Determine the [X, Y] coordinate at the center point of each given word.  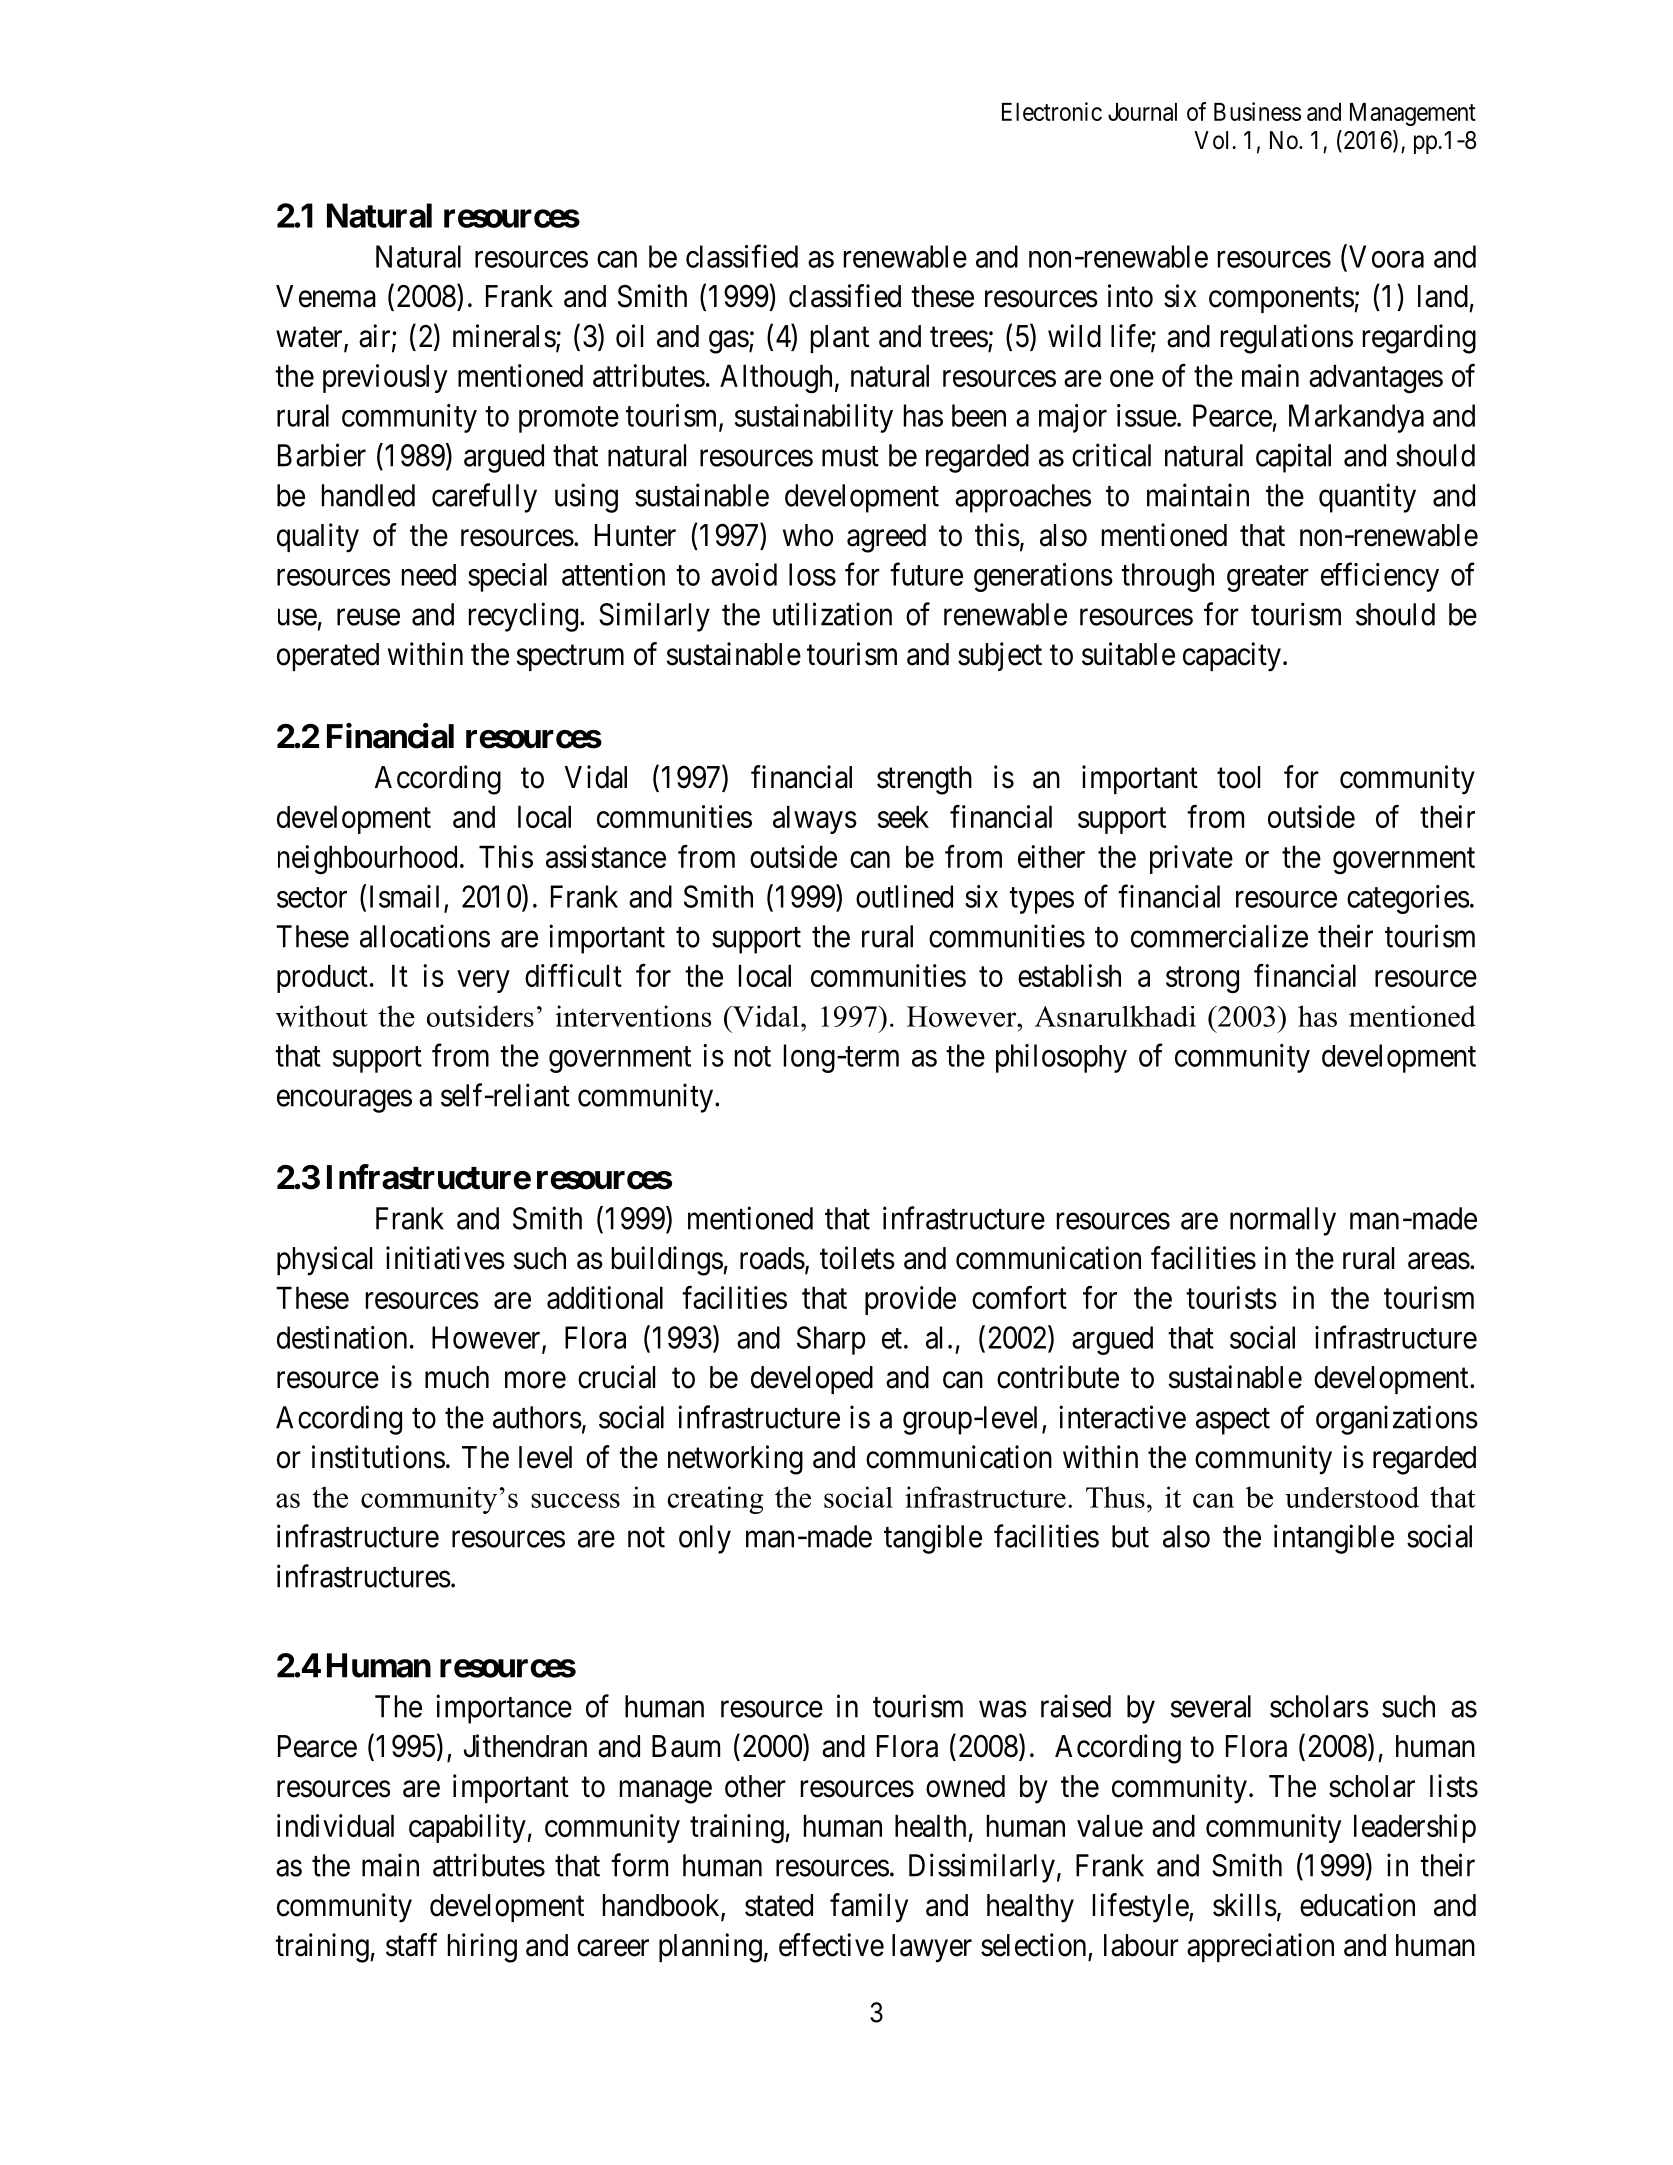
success [575, 1500]
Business [1257, 111]
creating [715, 1500]
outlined [904, 896]
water [310, 338]
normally [1283, 1221]
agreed [886, 538]
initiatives [445, 1258]
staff [411, 1945]
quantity [1367, 498]
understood [1352, 1497]
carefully [484, 498]
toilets [857, 1258]
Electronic [1052, 111]
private [1191, 859]
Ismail [404, 896]
